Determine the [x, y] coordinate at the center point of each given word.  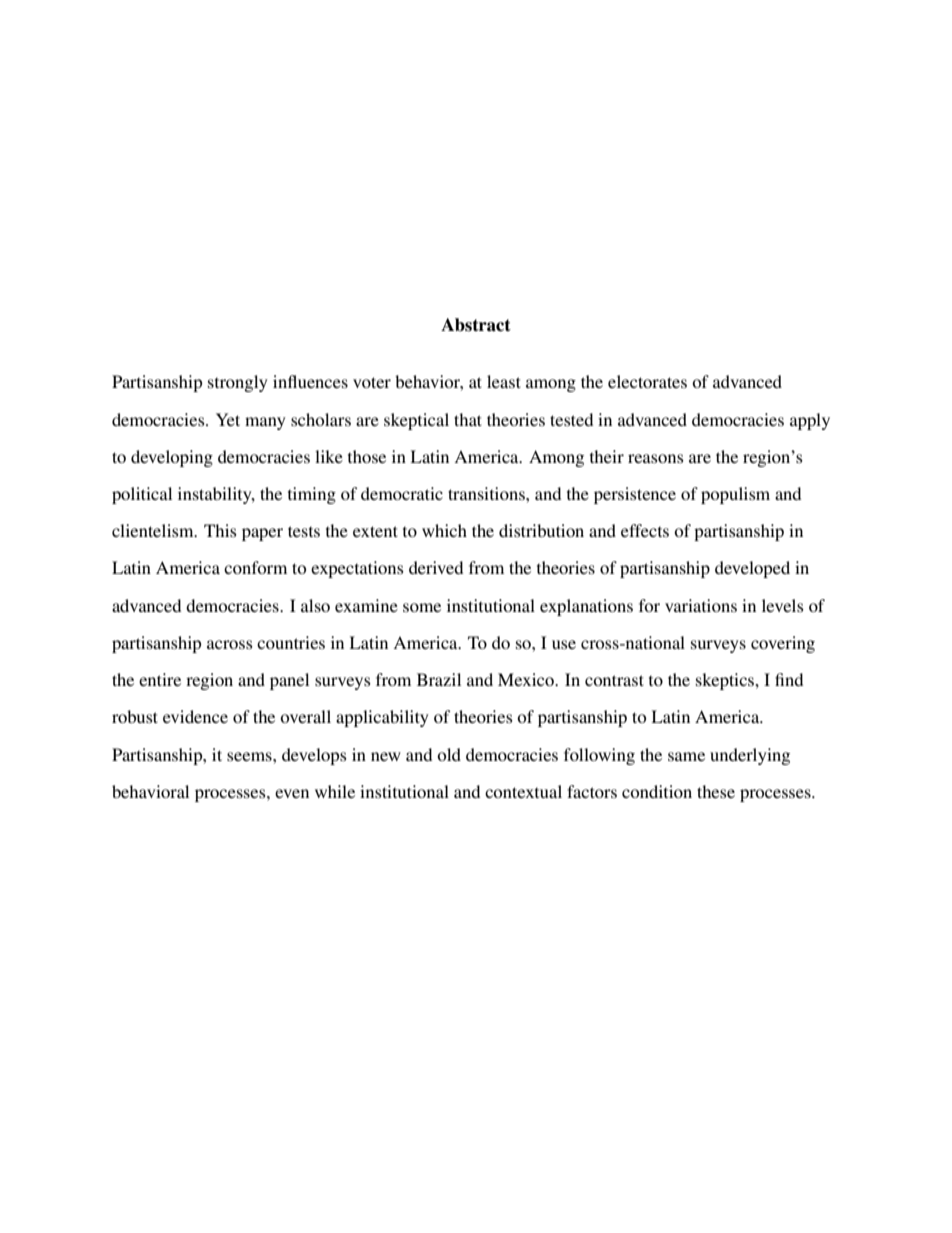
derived [436, 567]
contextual [523, 791]
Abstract [476, 325]
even [292, 793]
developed [752, 569]
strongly [238, 383]
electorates [647, 381]
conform [255, 567]
